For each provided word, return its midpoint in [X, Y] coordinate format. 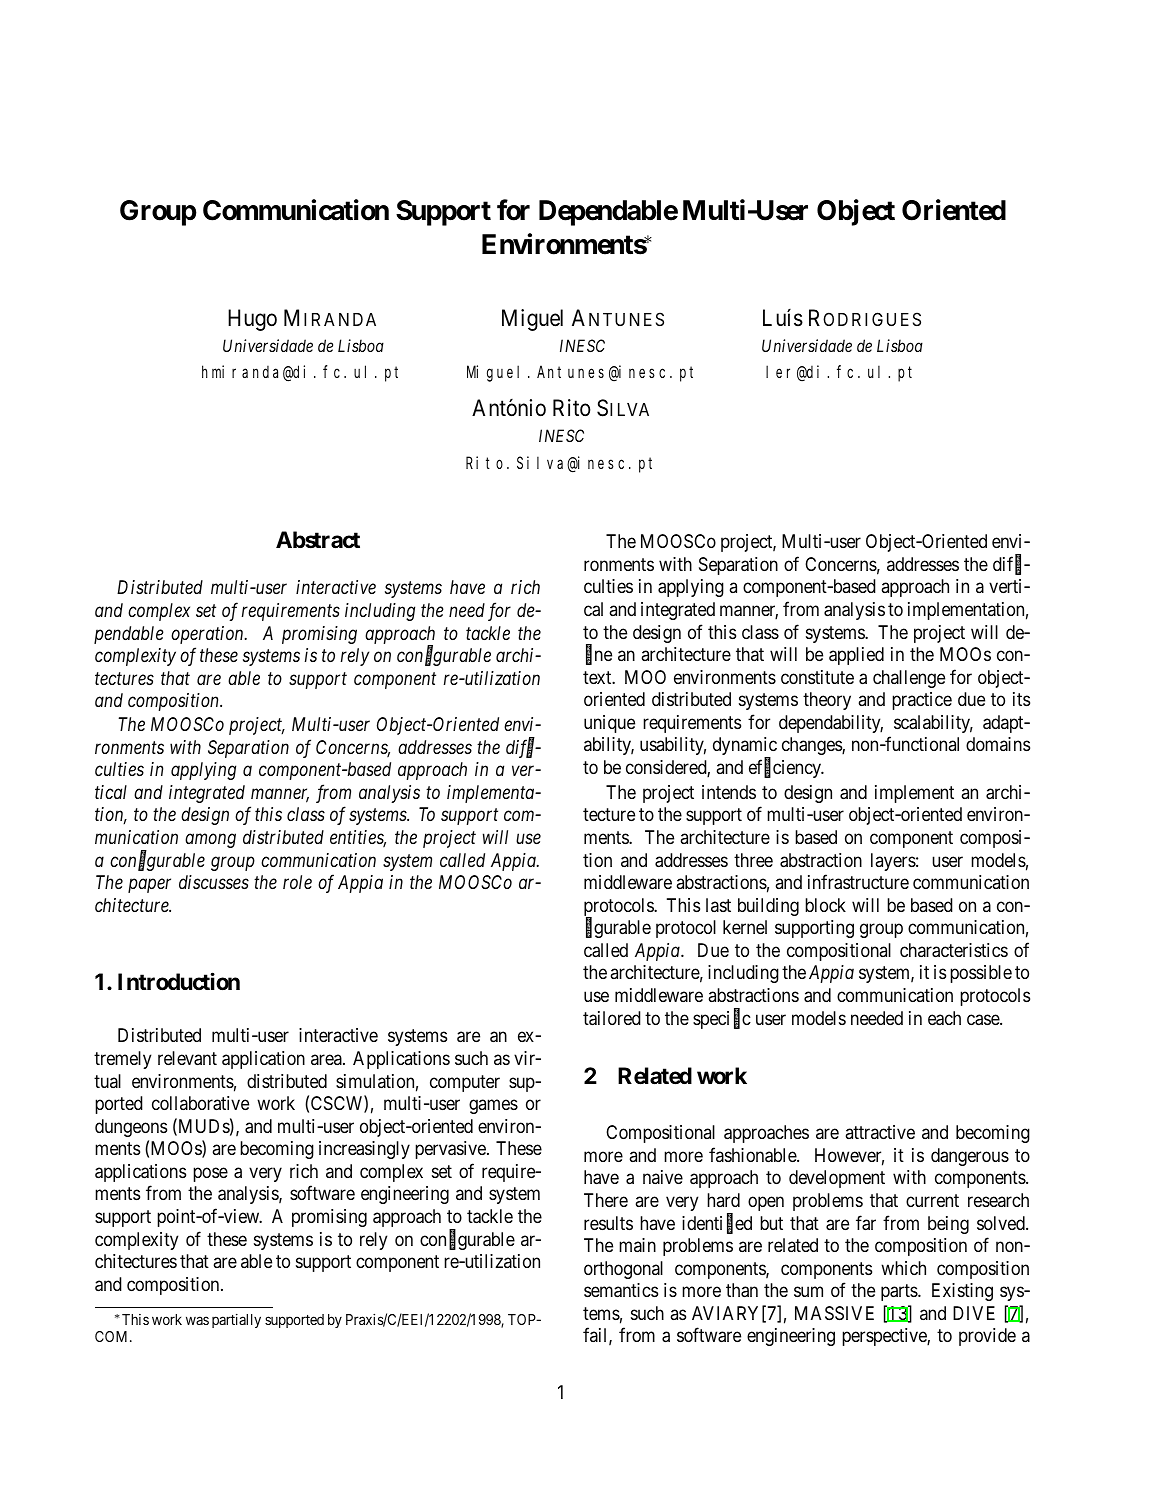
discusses [214, 882]
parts [900, 1292]
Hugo [252, 320]
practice [922, 701]
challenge [909, 679]
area [327, 1059]
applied [856, 656]
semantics [621, 1290]
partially [236, 1320]
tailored [612, 1018]
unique [609, 724]
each [944, 1018]
